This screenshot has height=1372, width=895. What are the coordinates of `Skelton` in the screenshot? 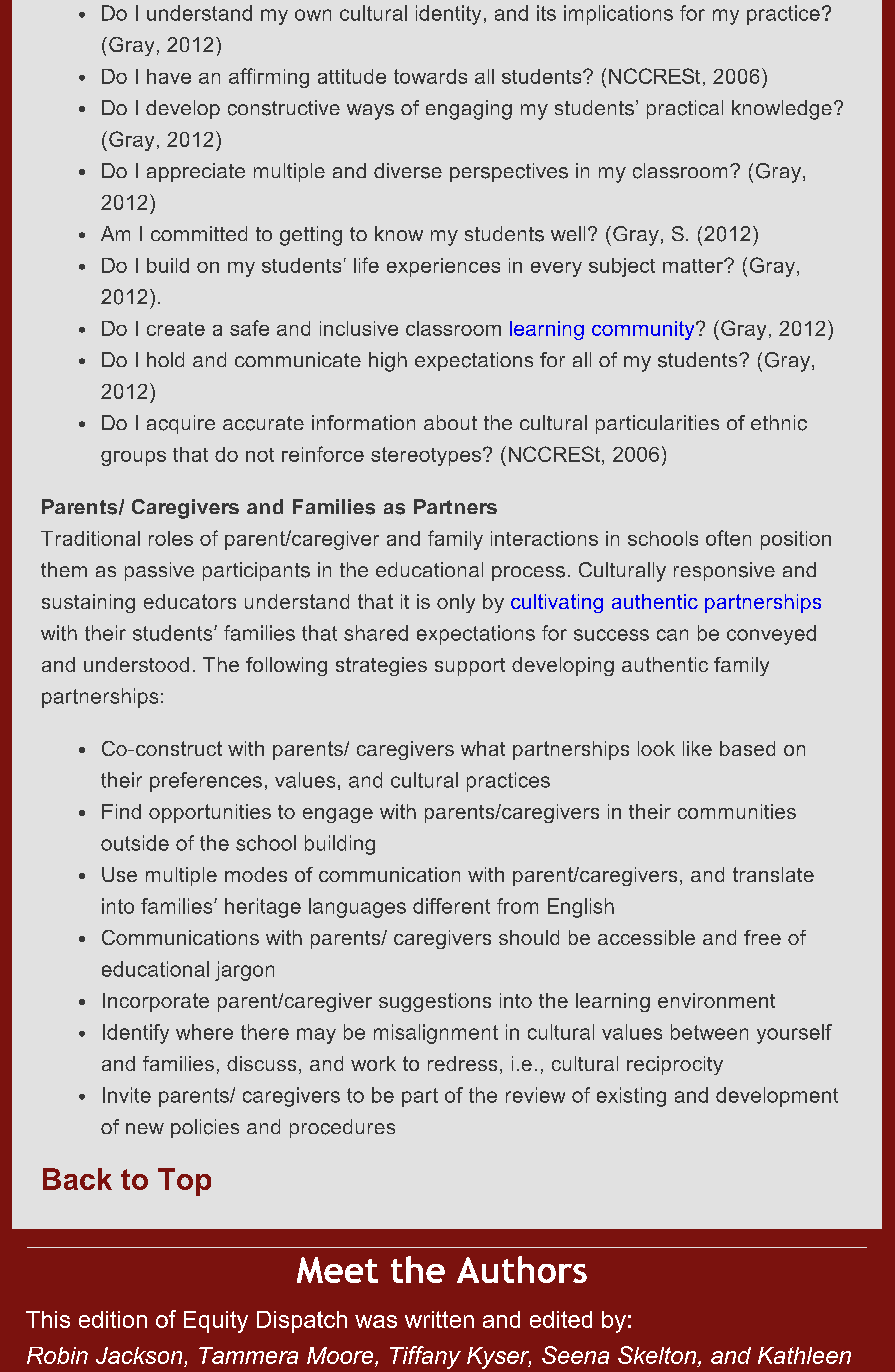 It's located at (658, 1355).
